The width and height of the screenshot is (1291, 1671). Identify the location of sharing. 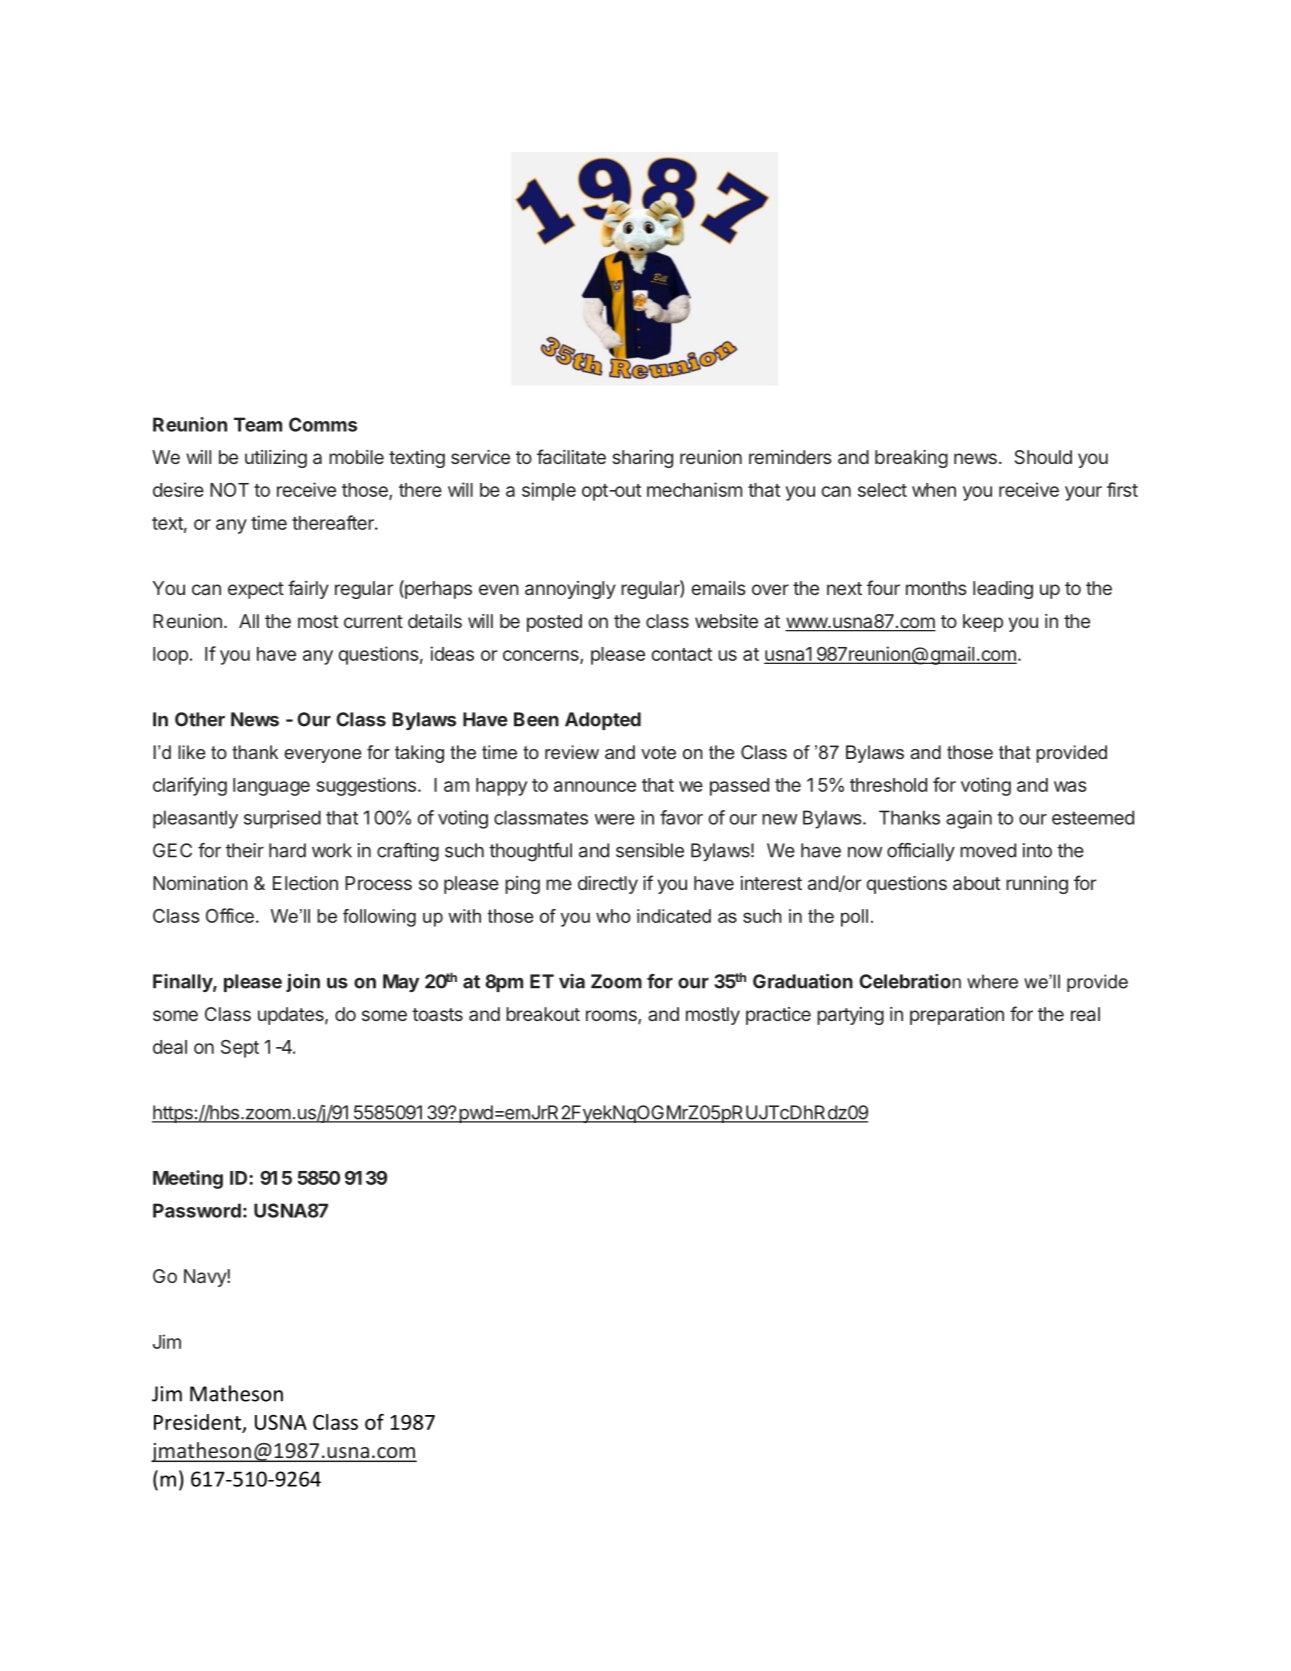
(642, 459).
